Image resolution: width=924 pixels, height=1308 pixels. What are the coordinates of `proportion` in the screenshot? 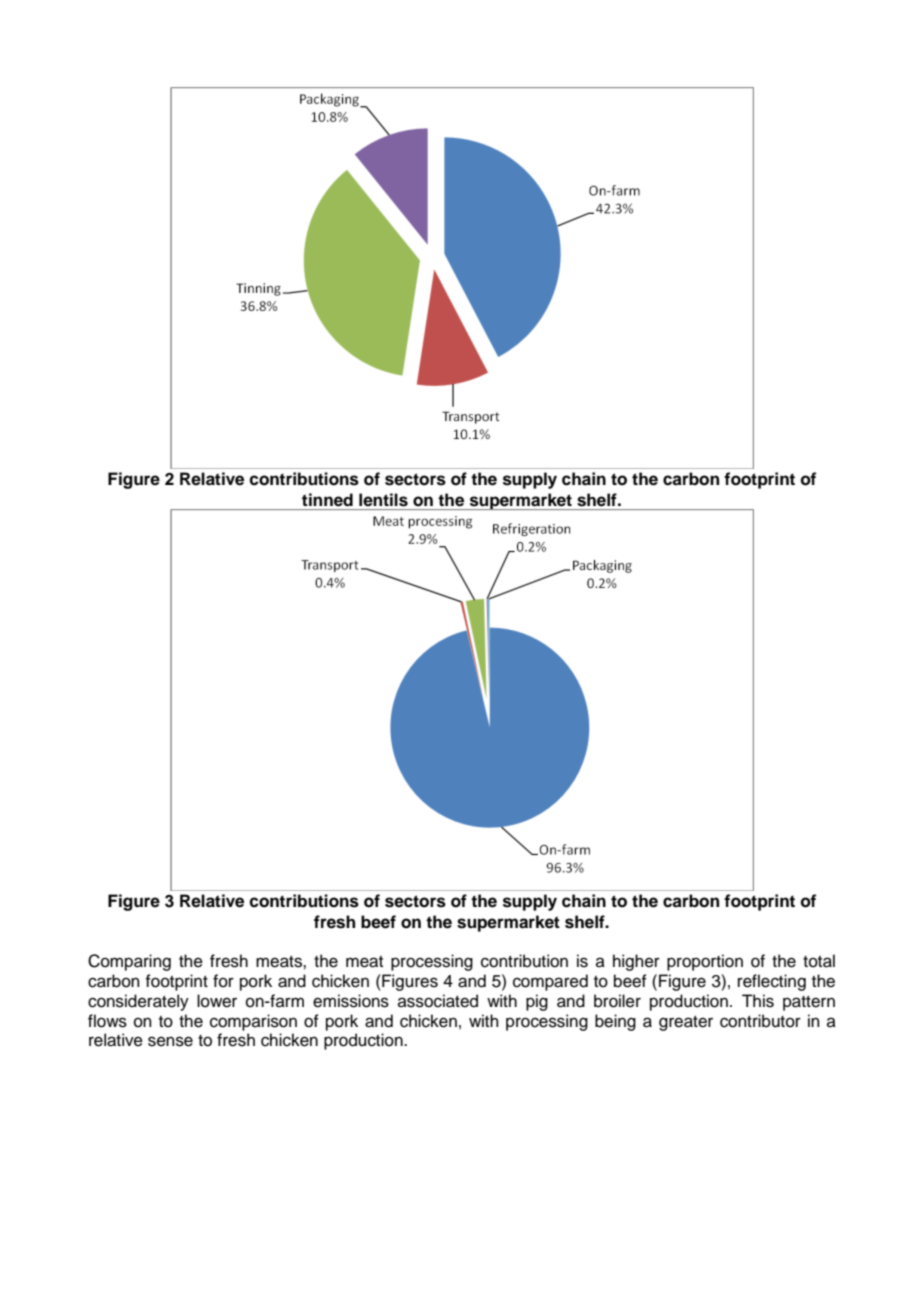 It's located at (705, 962).
